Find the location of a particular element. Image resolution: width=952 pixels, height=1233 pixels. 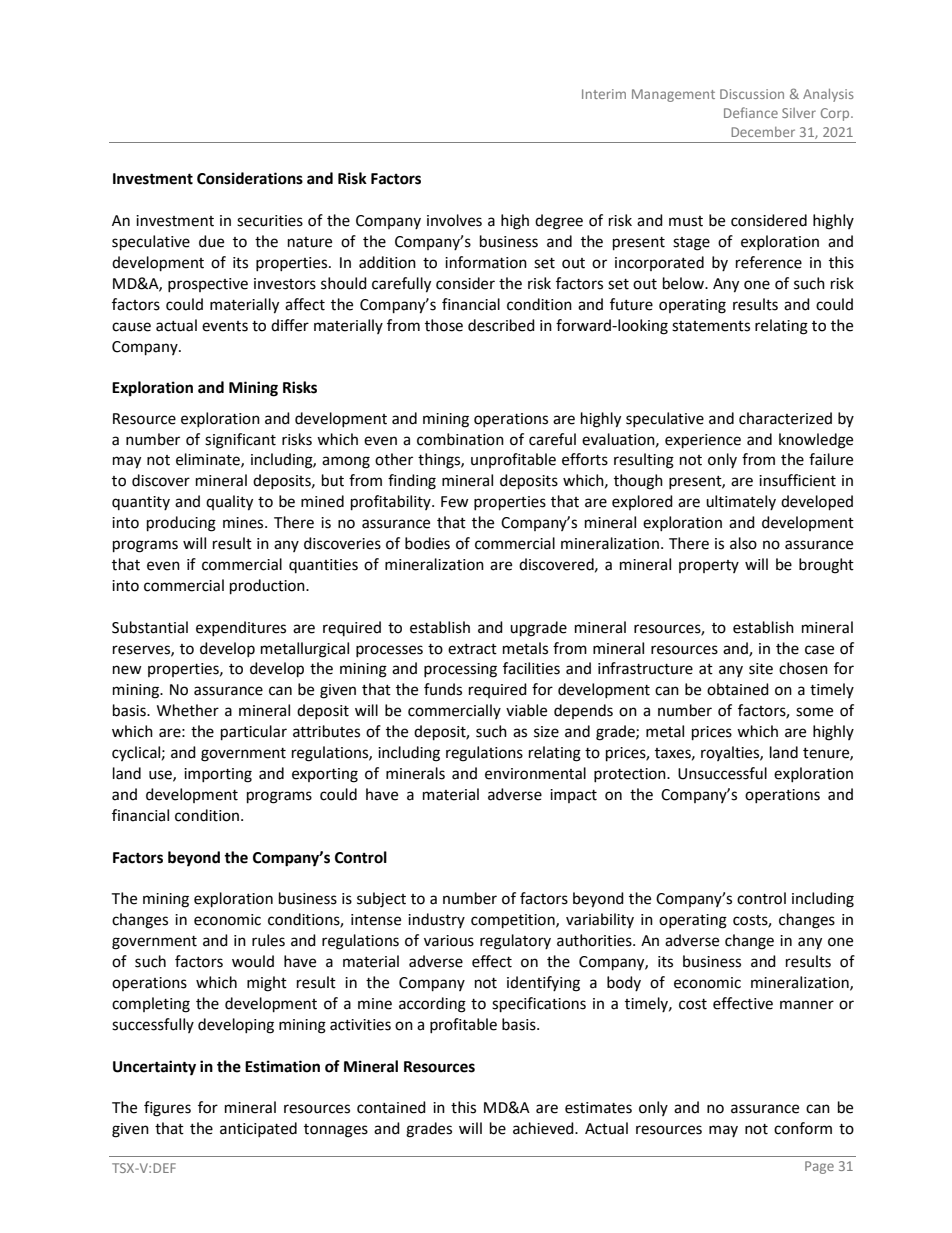

December is located at coordinates (763, 132).
